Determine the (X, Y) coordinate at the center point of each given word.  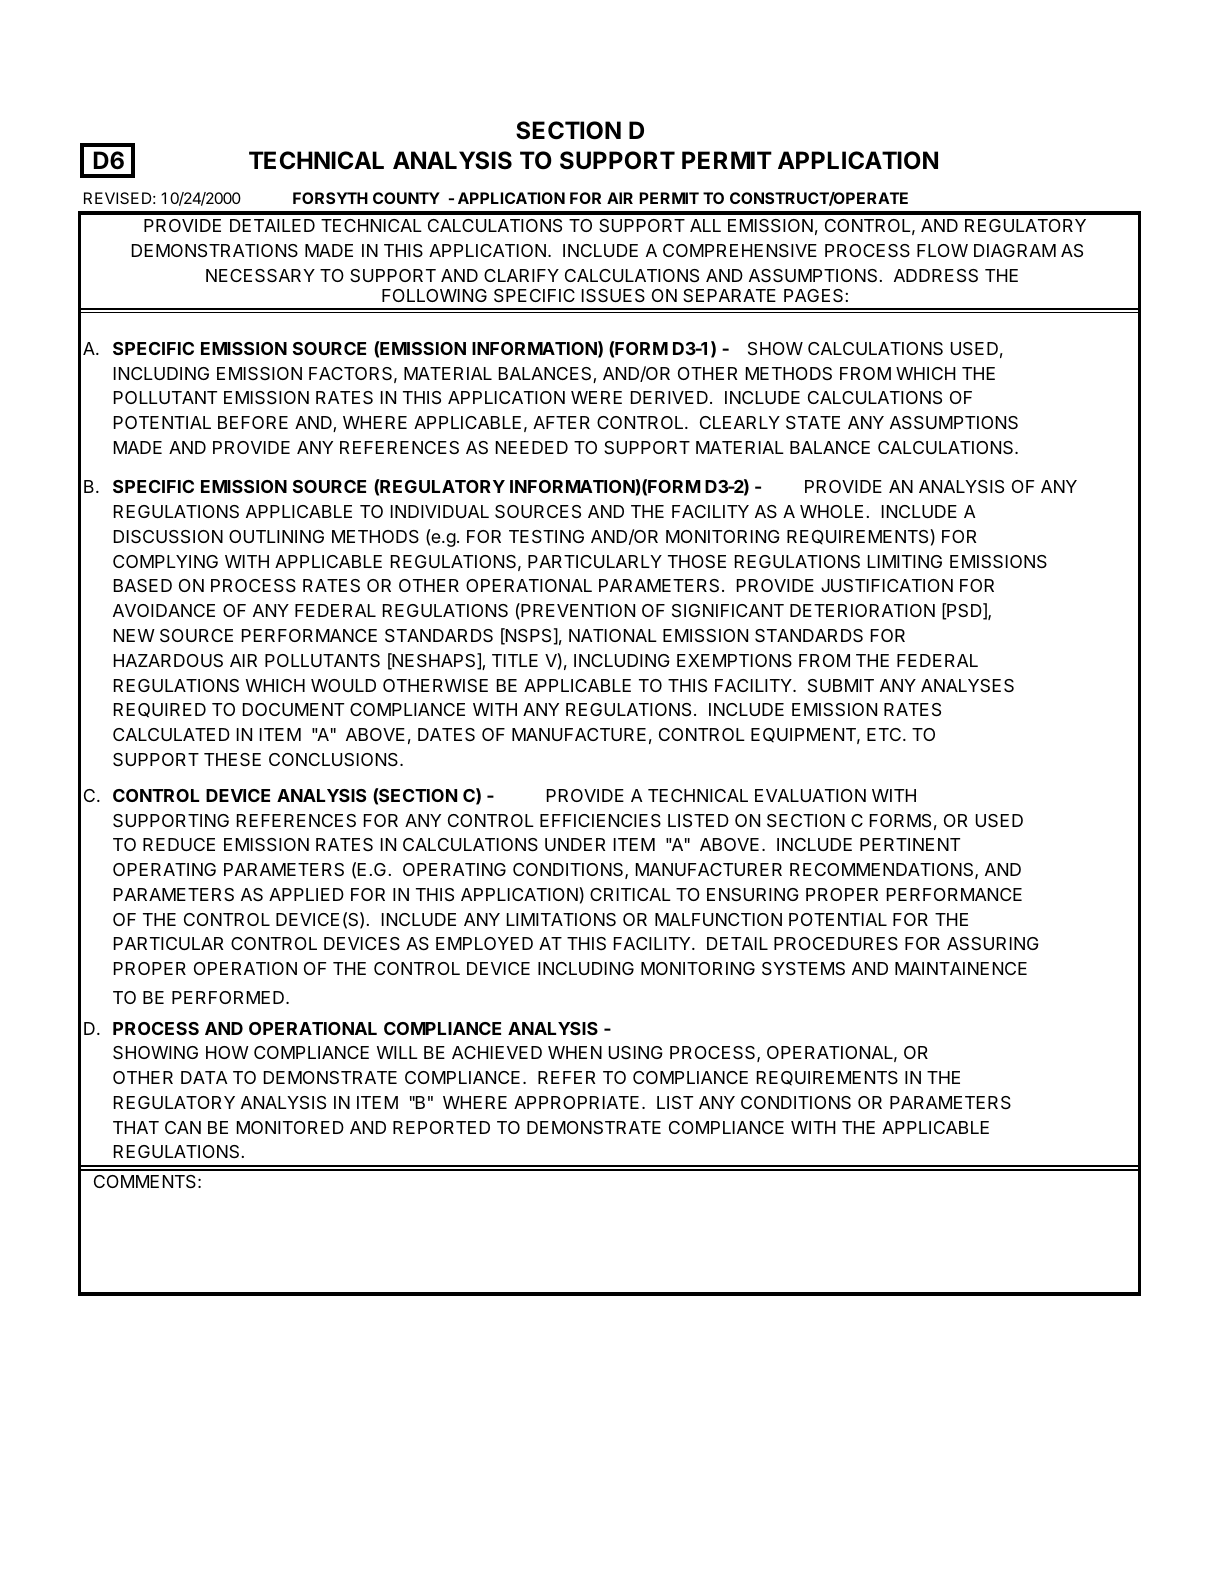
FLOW (942, 250)
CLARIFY (521, 275)
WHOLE (831, 511)
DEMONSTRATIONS (215, 251)
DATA (204, 1077)
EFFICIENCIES (600, 821)
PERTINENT (910, 844)
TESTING (546, 537)
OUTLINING (276, 536)
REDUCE (179, 844)
